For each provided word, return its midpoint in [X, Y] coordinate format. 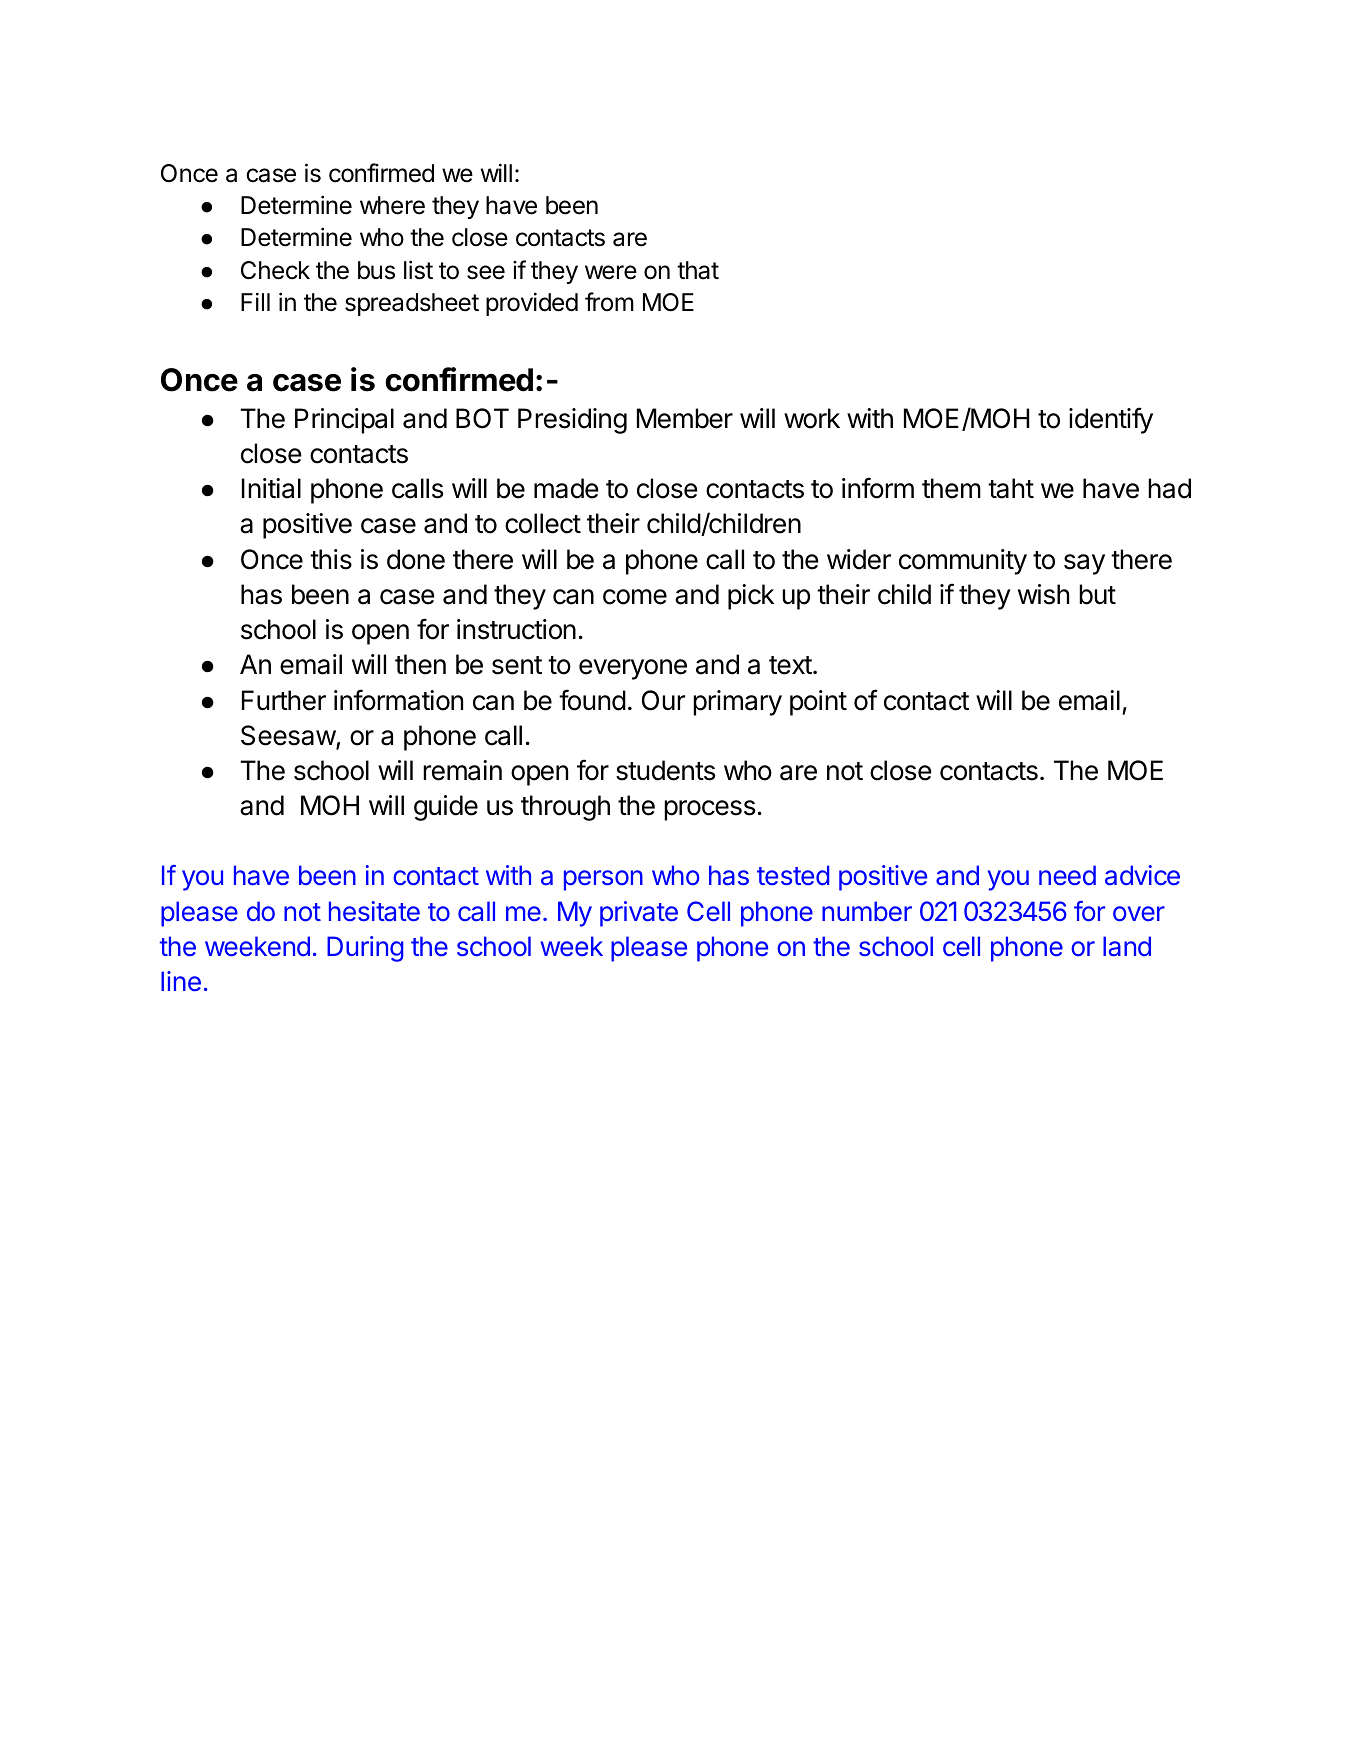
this [331, 559]
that [698, 270]
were [611, 272]
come [635, 597]
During [365, 949]
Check [275, 270]
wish [1043, 594]
